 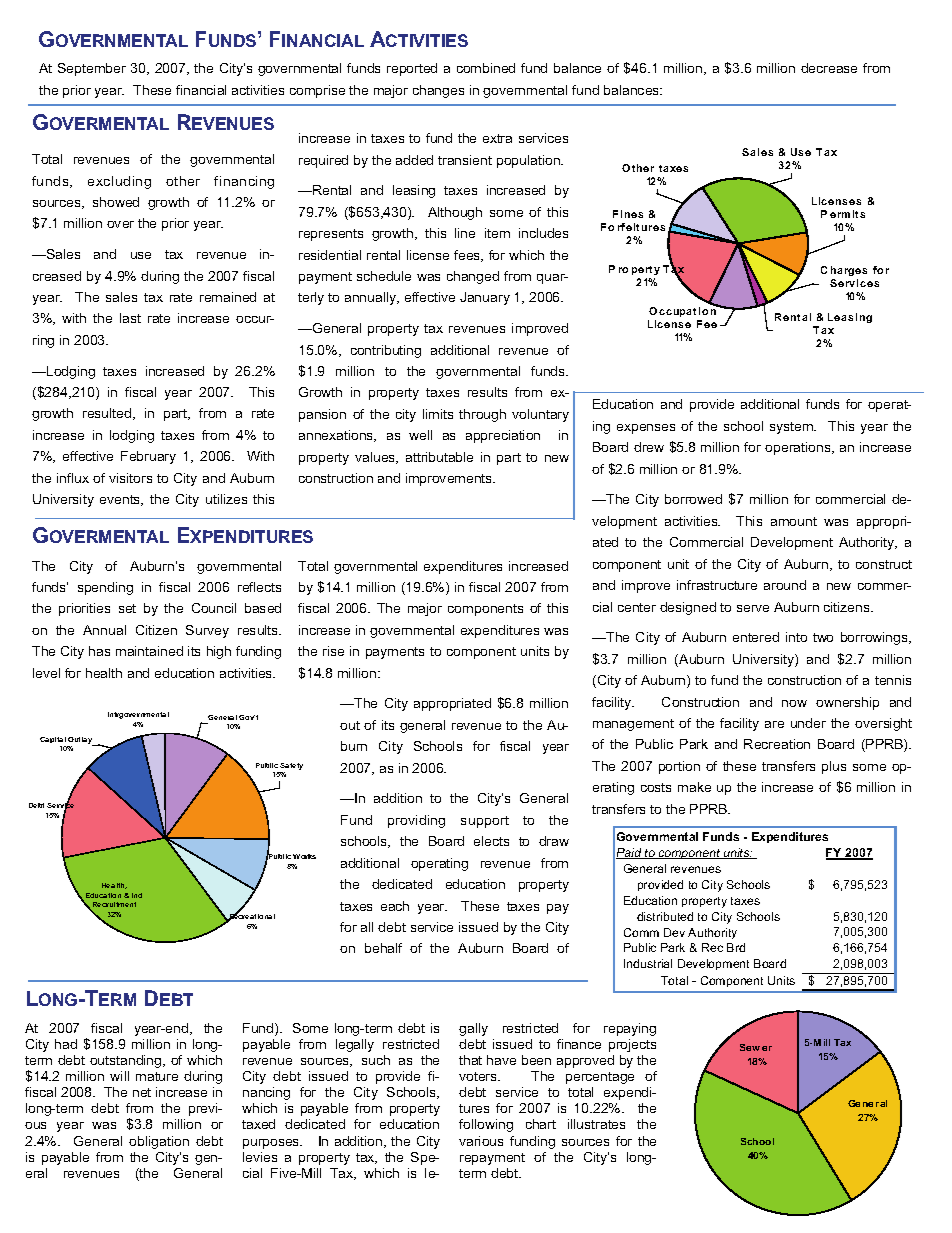 What do you see at coordinates (127, 608) in the screenshot?
I see `set` at bounding box center [127, 608].
